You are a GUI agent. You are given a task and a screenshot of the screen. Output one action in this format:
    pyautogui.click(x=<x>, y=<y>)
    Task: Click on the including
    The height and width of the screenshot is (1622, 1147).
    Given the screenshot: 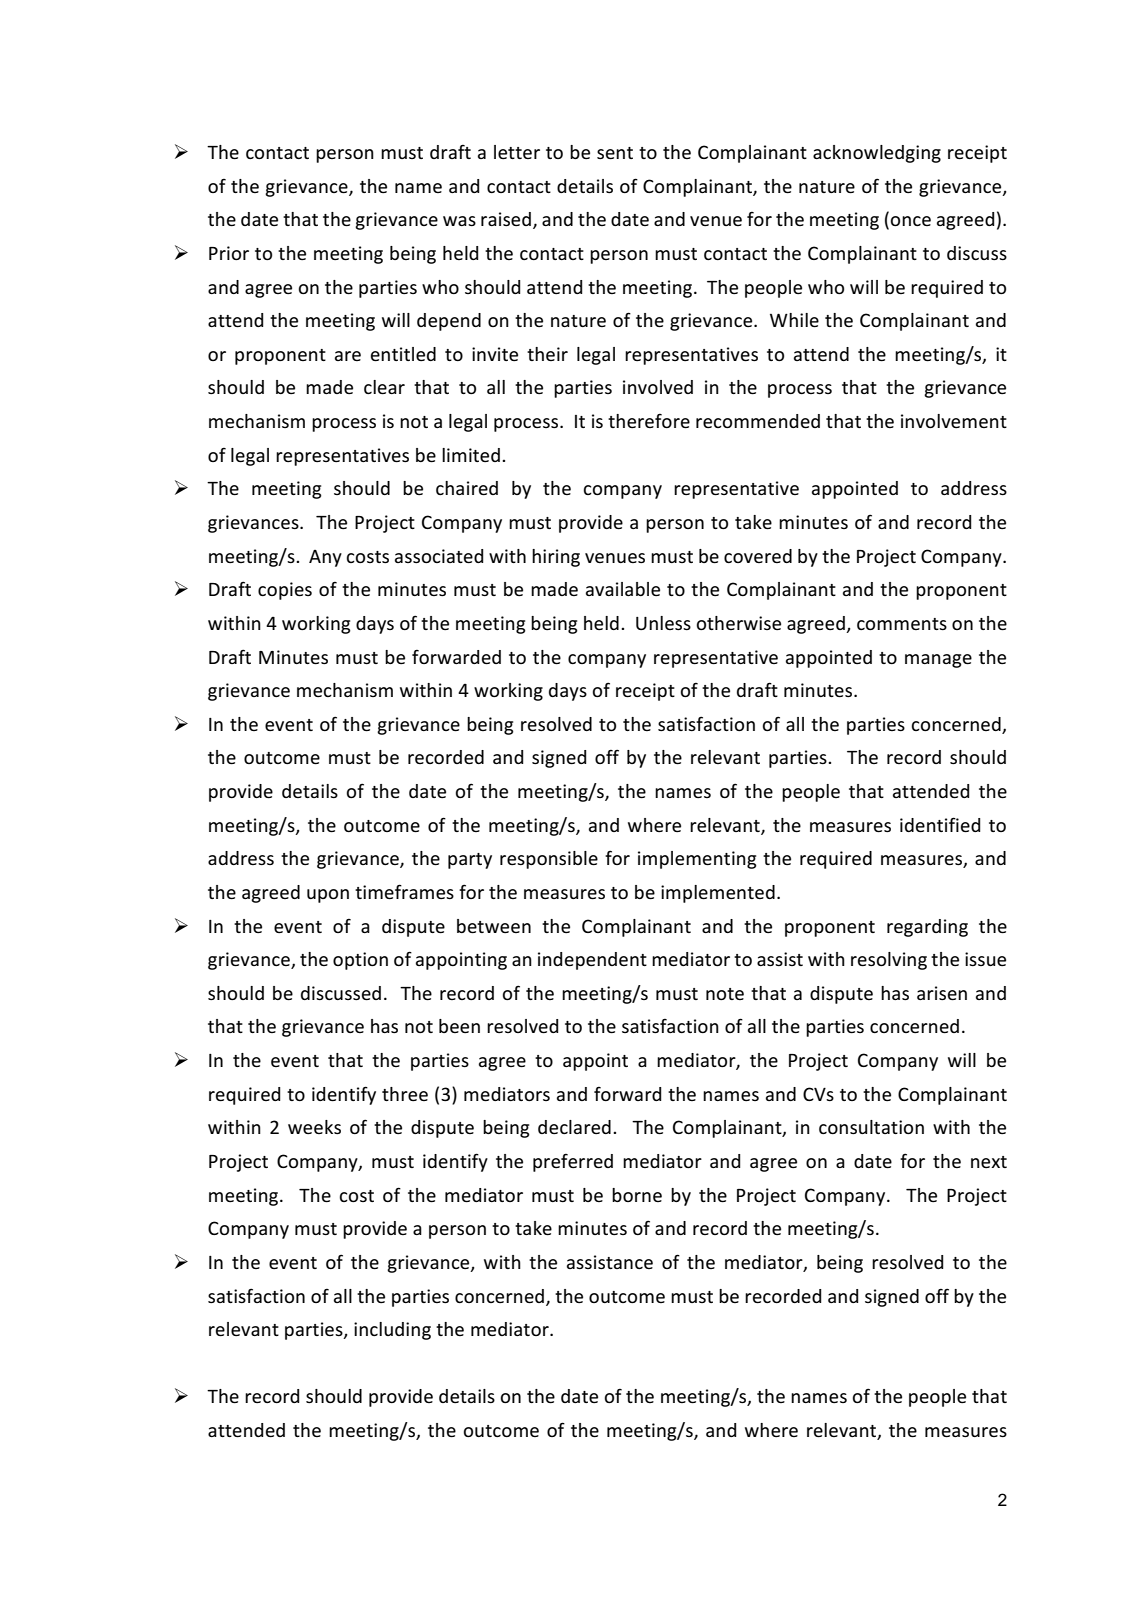 What is the action you would take?
    pyautogui.click(x=392, y=1331)
